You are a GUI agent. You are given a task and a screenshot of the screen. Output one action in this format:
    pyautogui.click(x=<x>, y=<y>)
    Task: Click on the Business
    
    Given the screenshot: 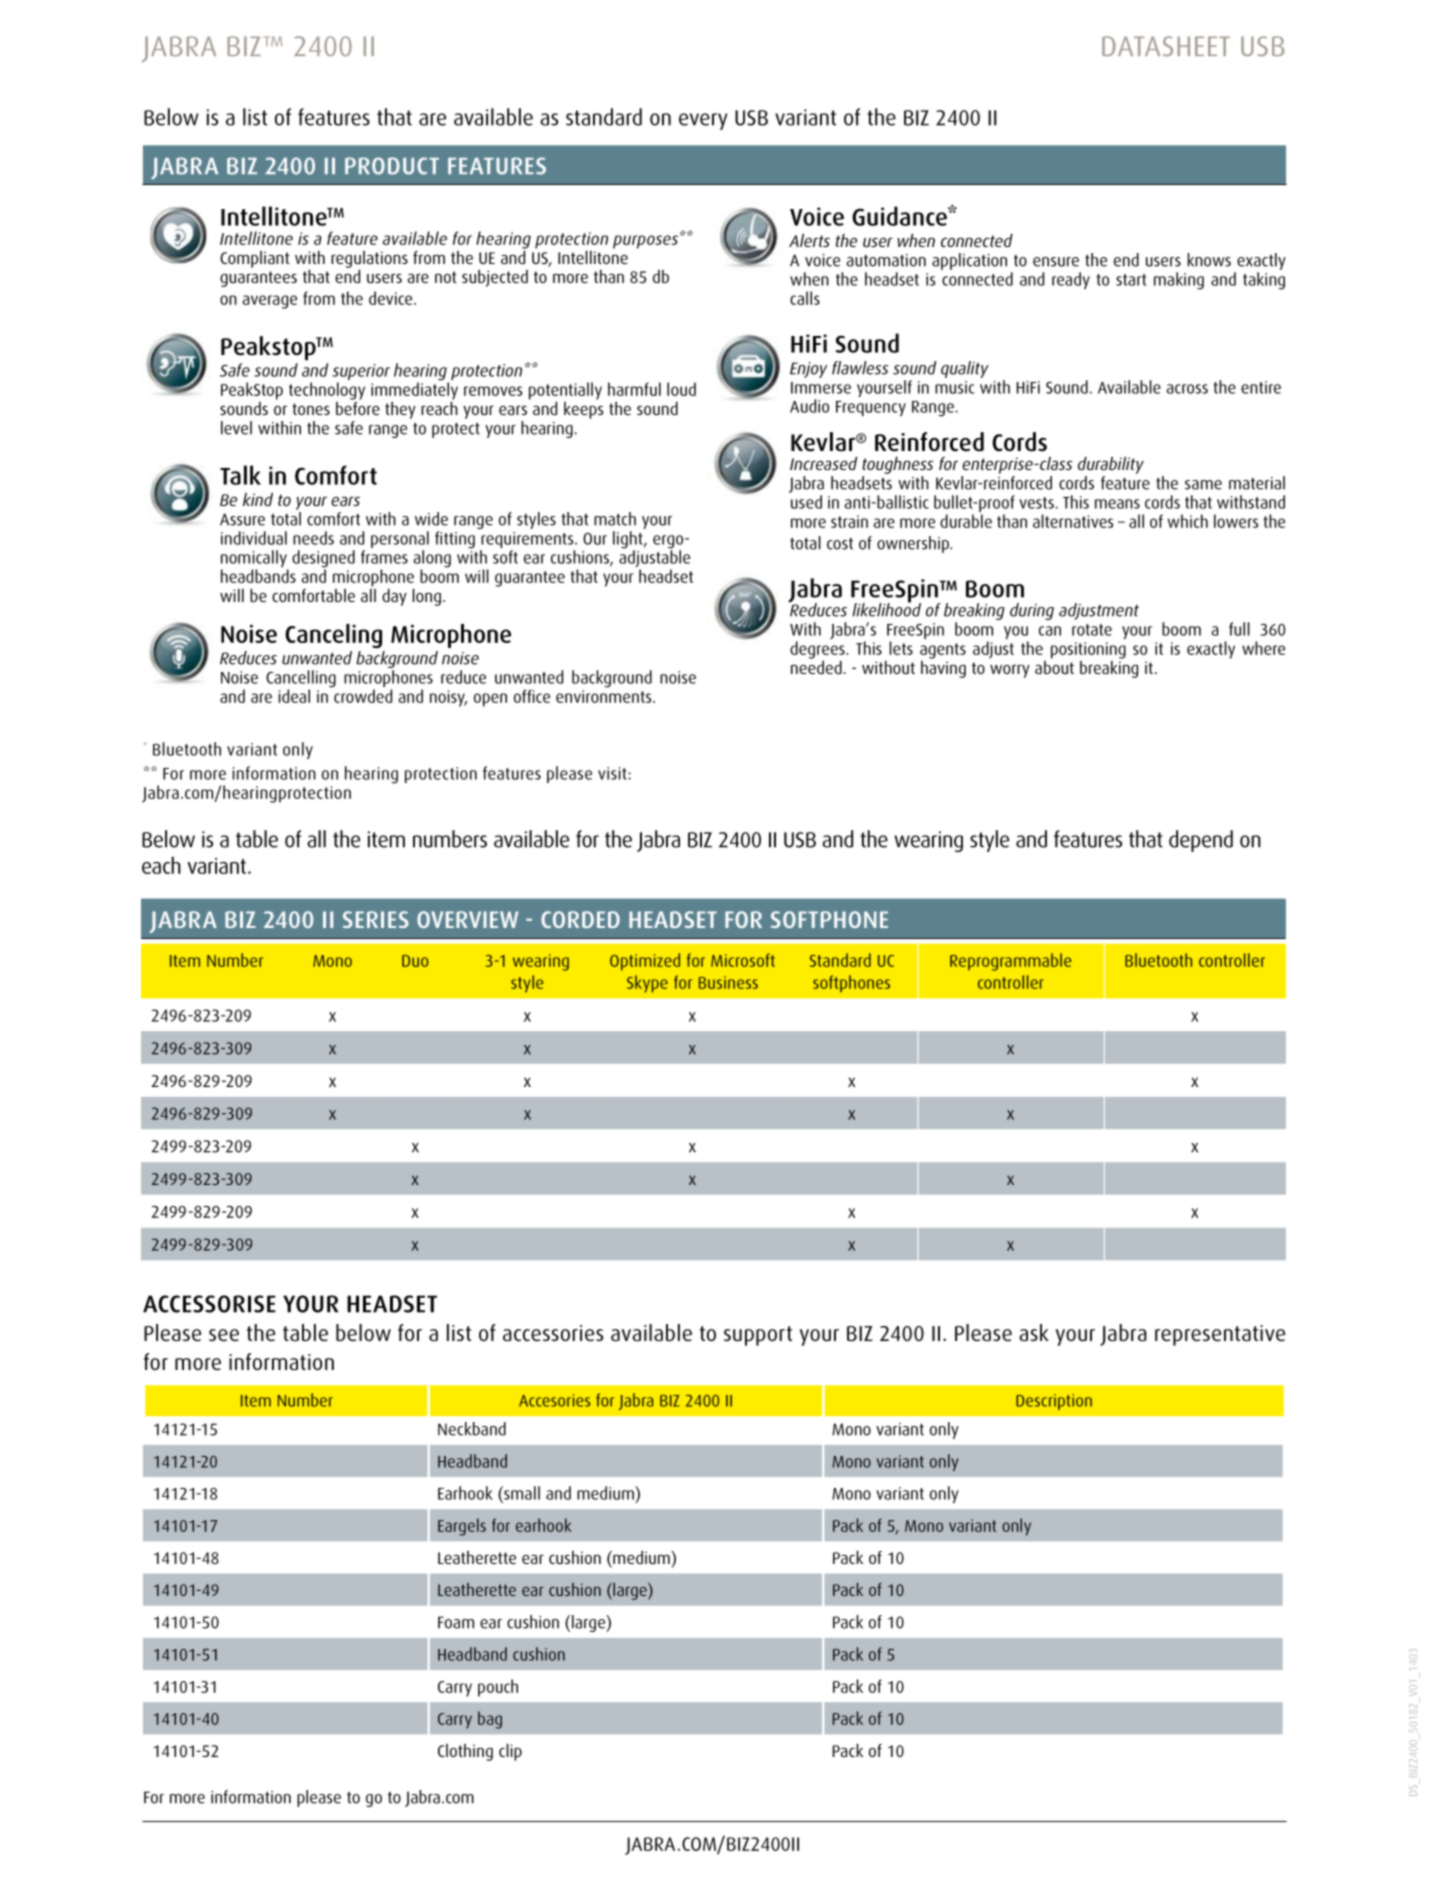 What is the action you would take?
    pyautogui.click(x=728, y=982)
